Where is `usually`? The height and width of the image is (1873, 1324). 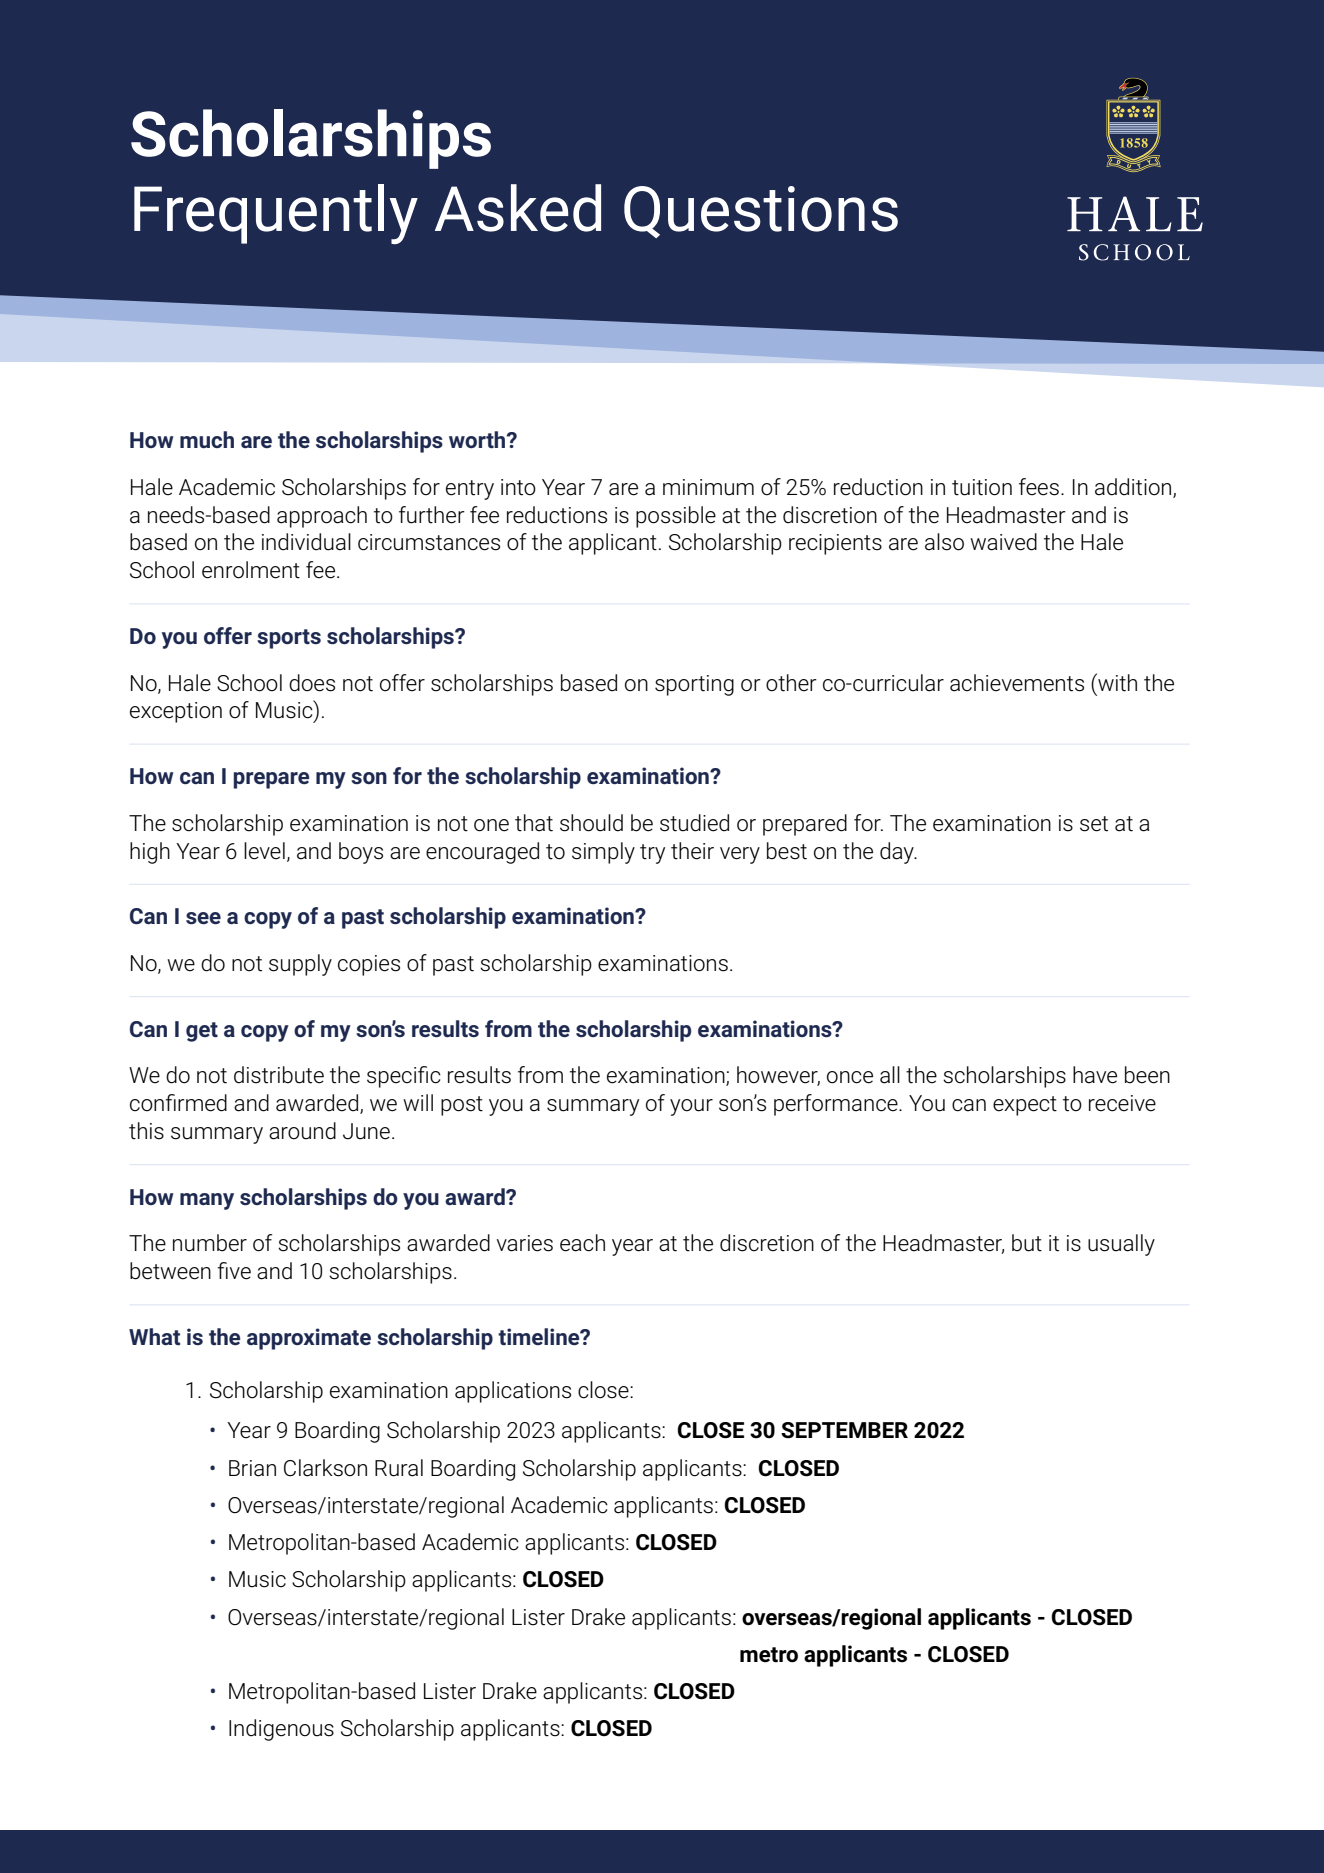 usually is located at coordinates (1121, 1245).
